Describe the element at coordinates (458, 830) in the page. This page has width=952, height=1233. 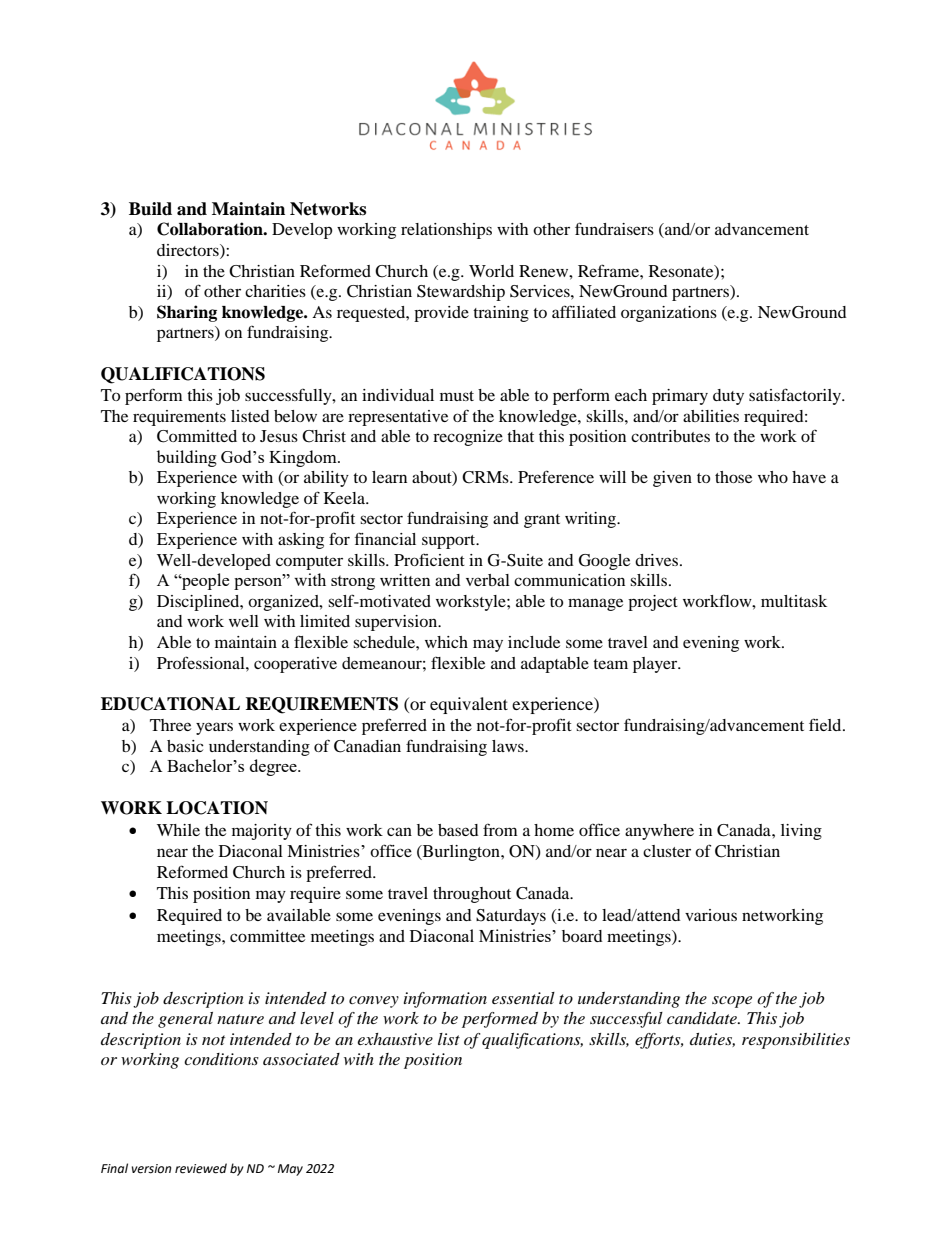
I see `based` at that location.
